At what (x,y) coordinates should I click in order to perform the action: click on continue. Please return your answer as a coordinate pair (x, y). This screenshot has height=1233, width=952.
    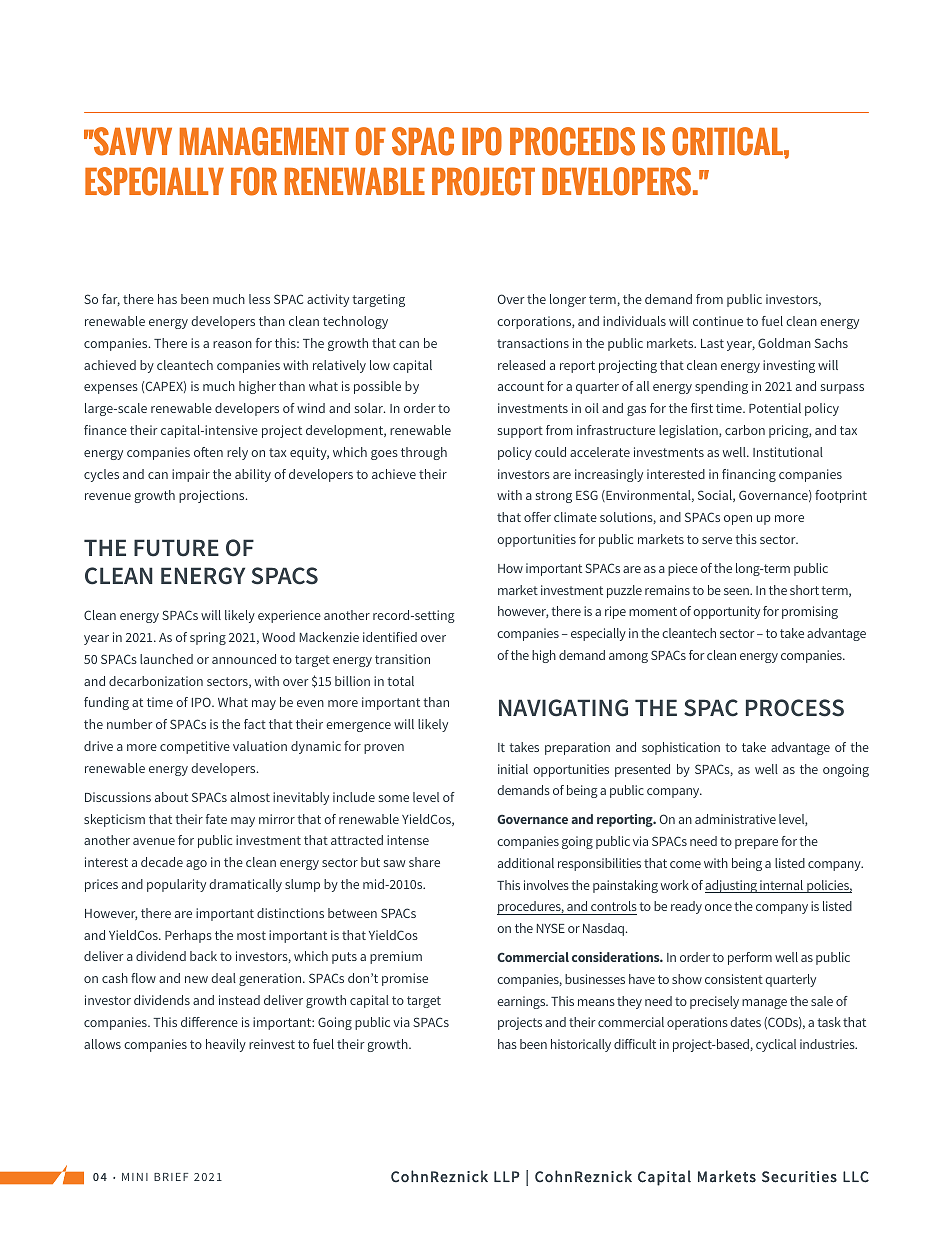
    Looking at the image, I should click on (718, 321).
